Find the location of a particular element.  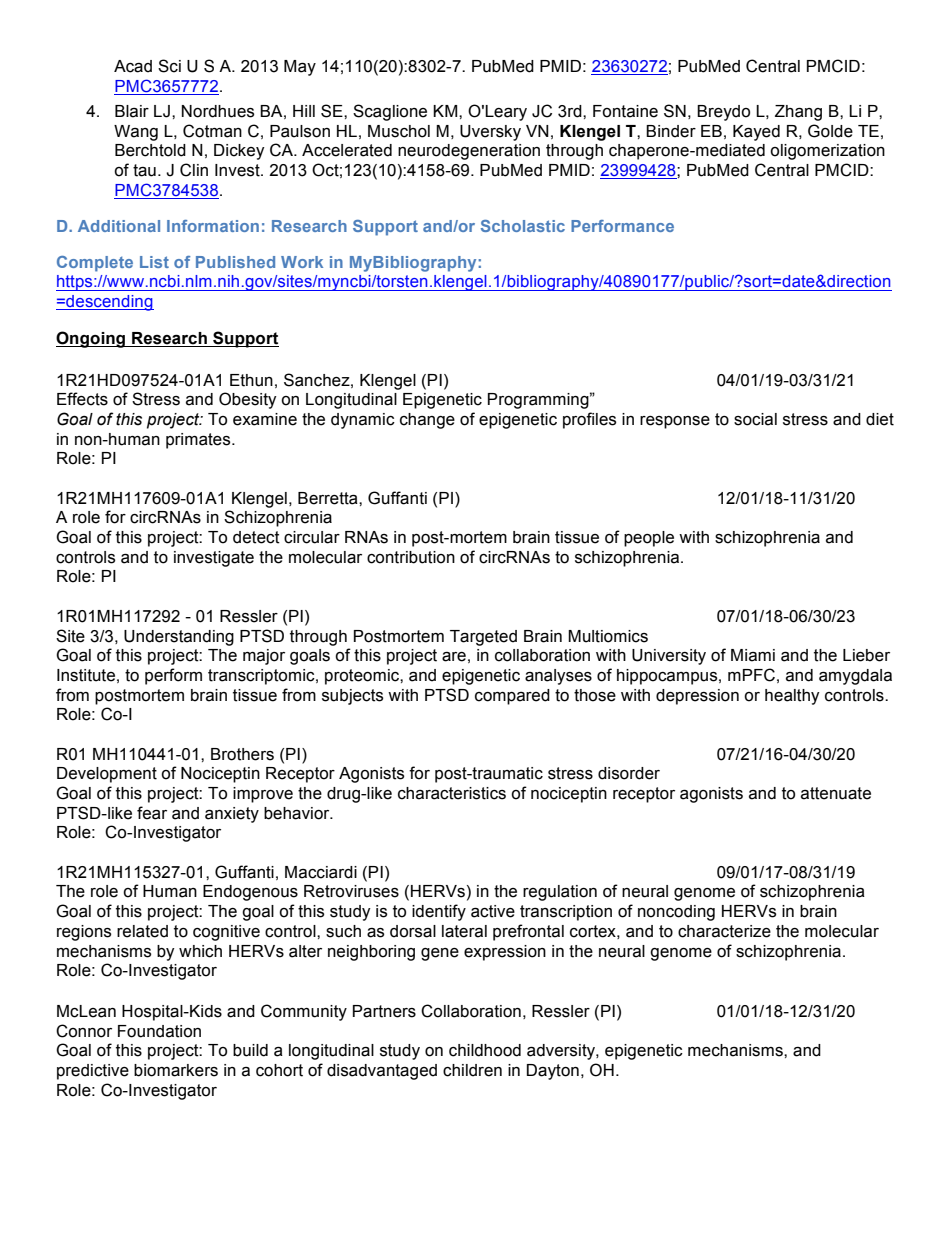

Foundation is located at coordinates (159, 1031).
